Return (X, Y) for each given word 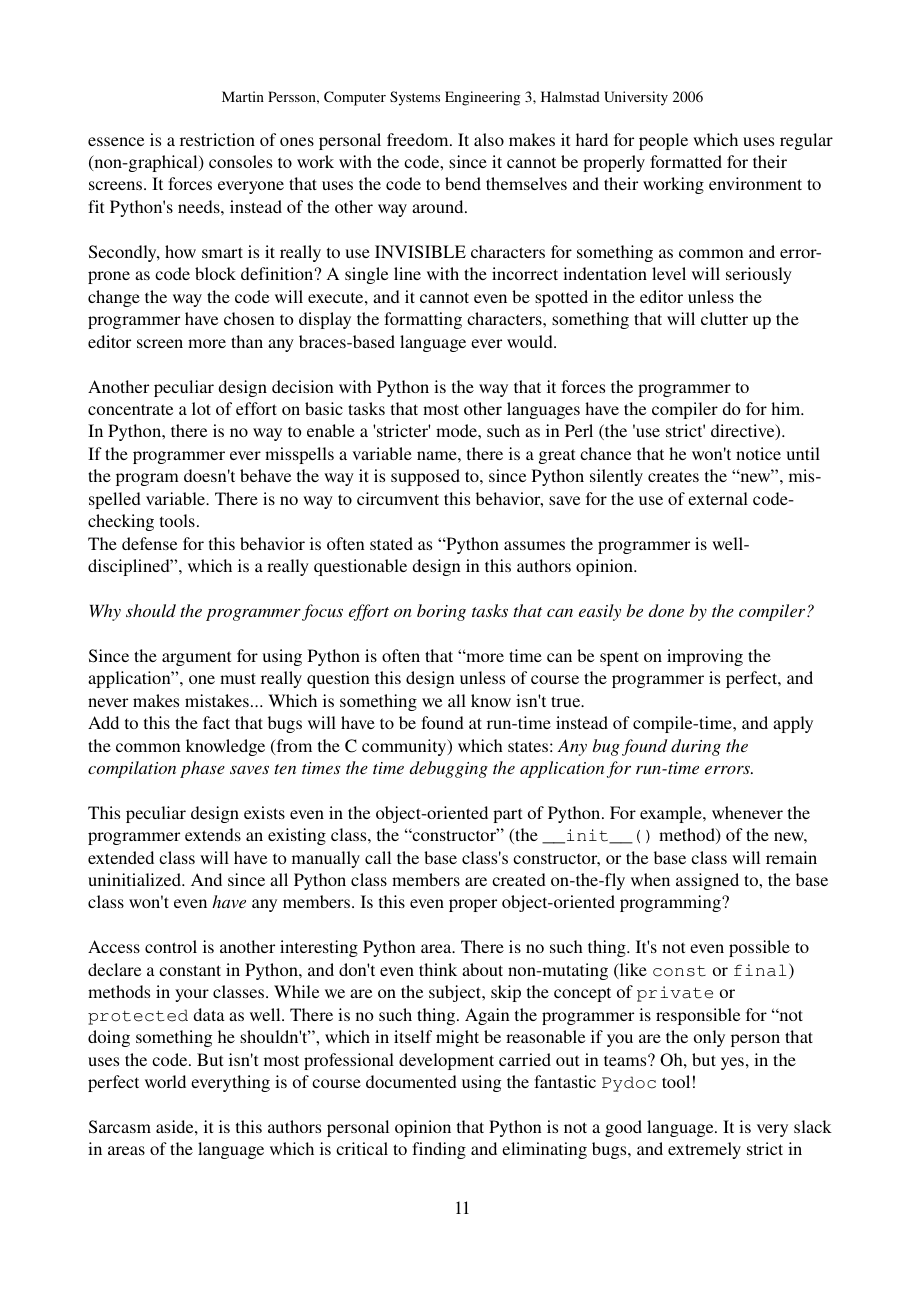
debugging (449, 769)
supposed (425, 477)
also (489, 139)
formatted (686, 161)
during (696, 747)
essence (116, 141)
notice (758, 453)
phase (202, 769)
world (165, 1081)
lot (201, 408)
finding (439, 1150)
